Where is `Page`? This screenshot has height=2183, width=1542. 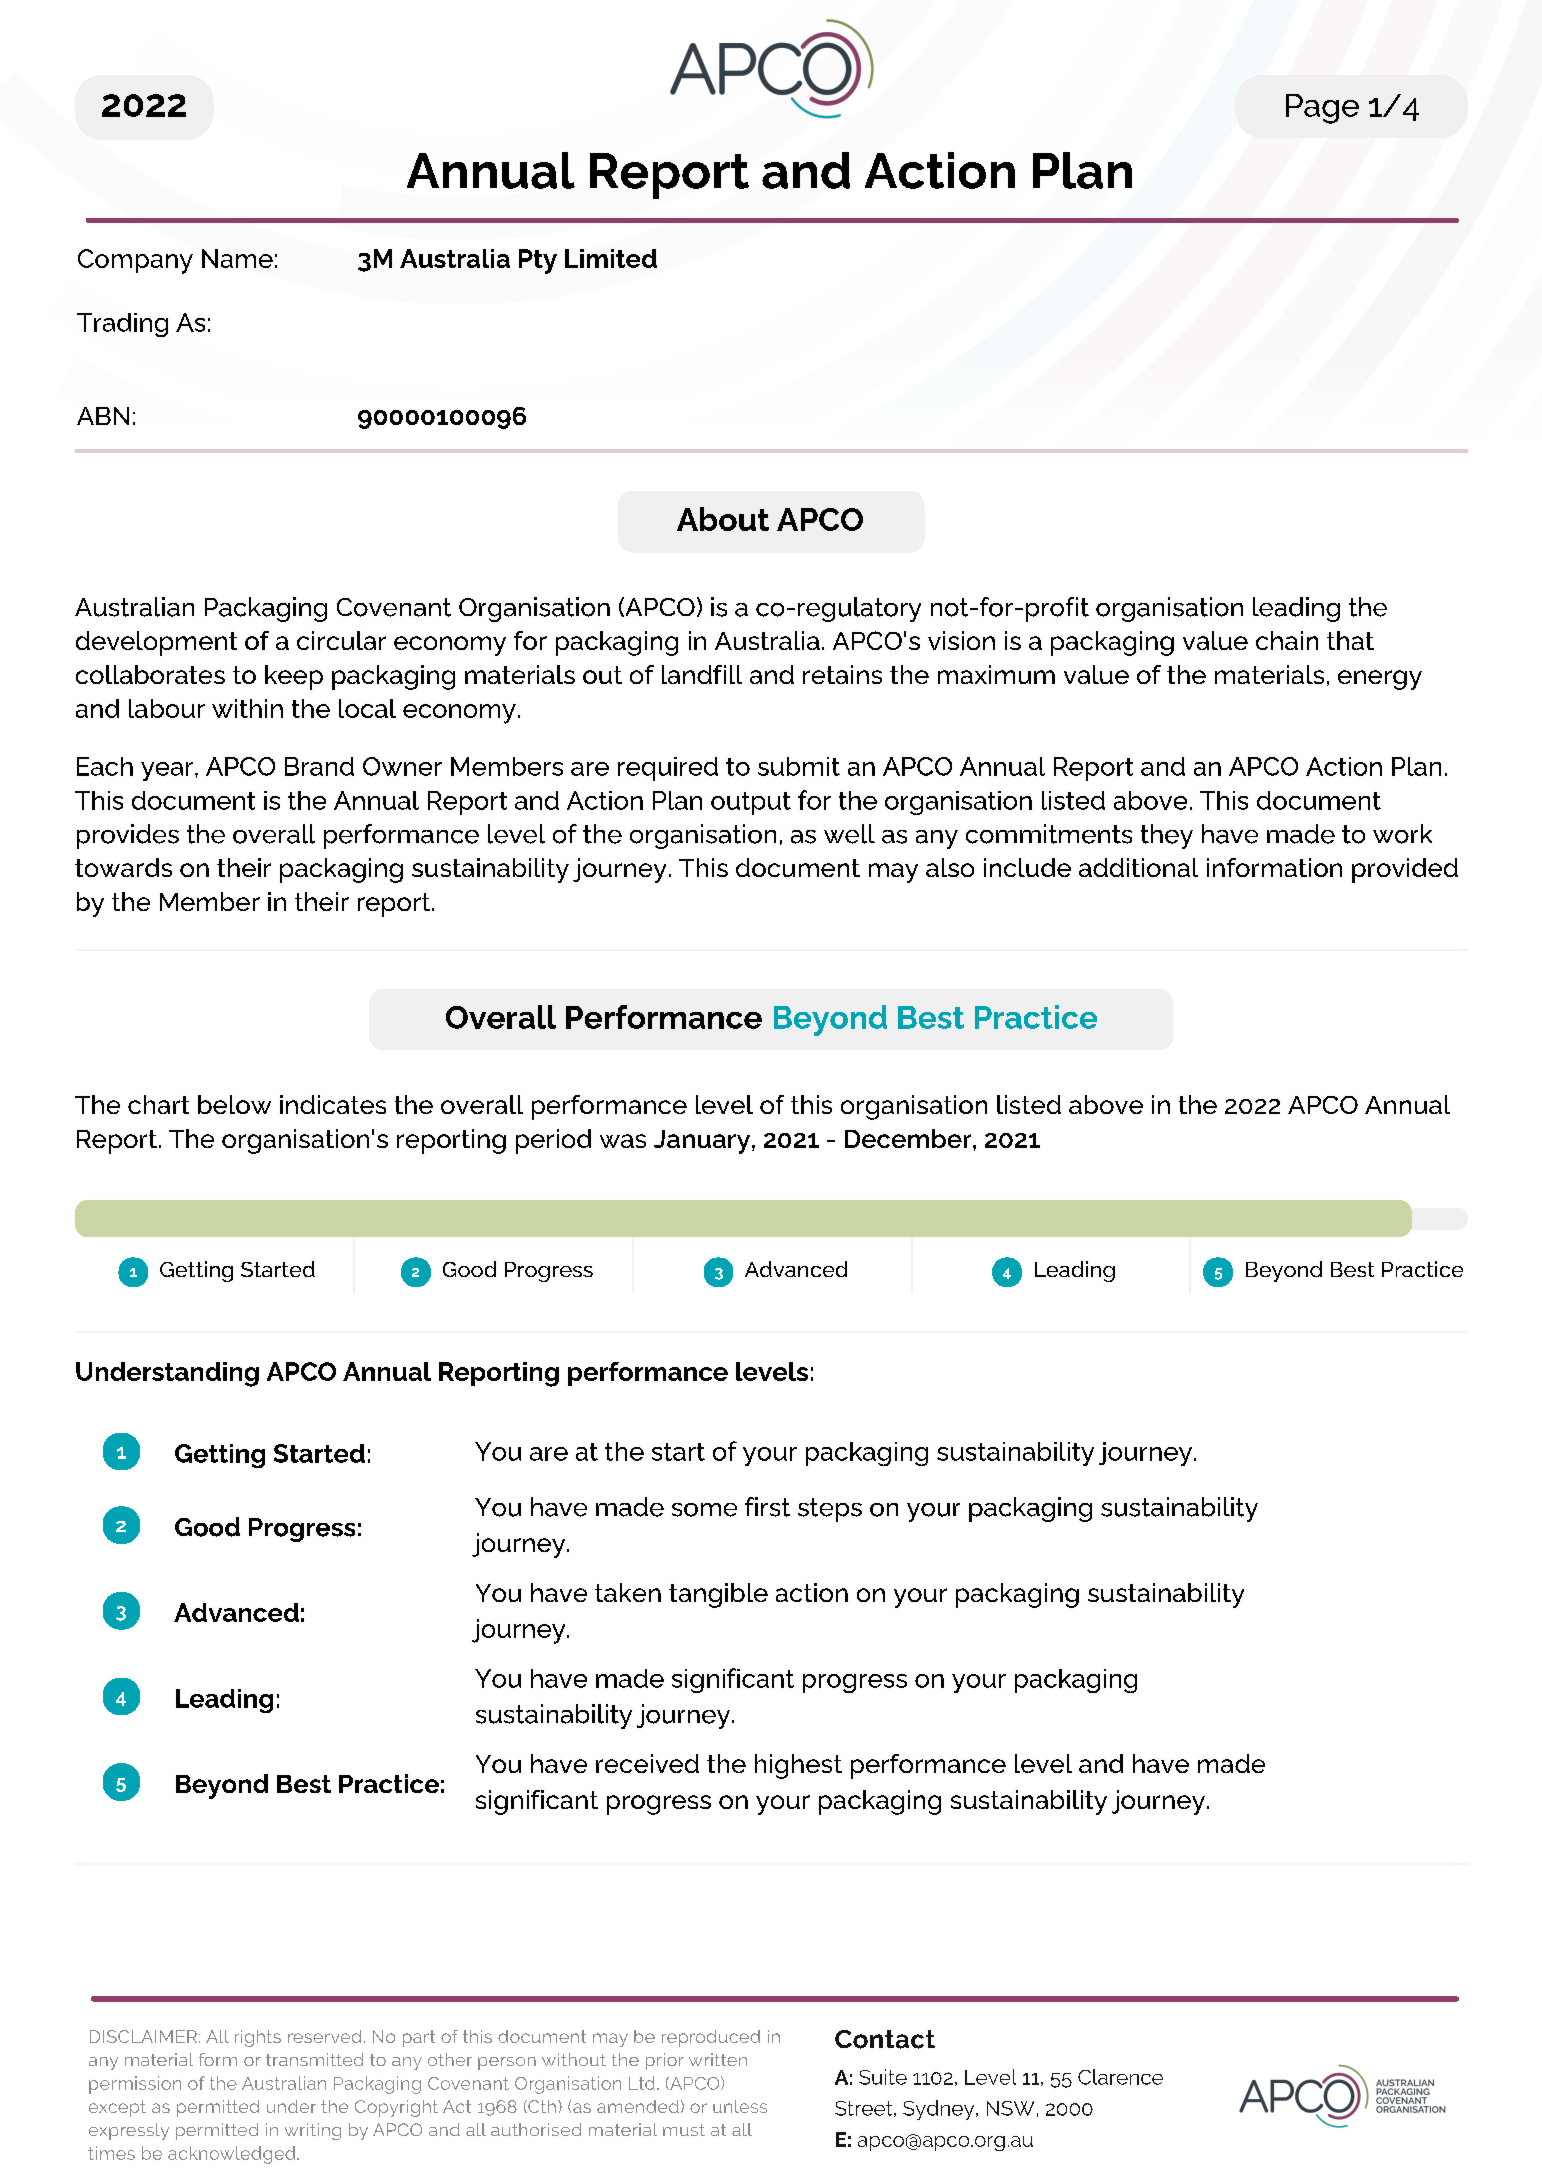 Page is located at coordinates (1322, 109).
